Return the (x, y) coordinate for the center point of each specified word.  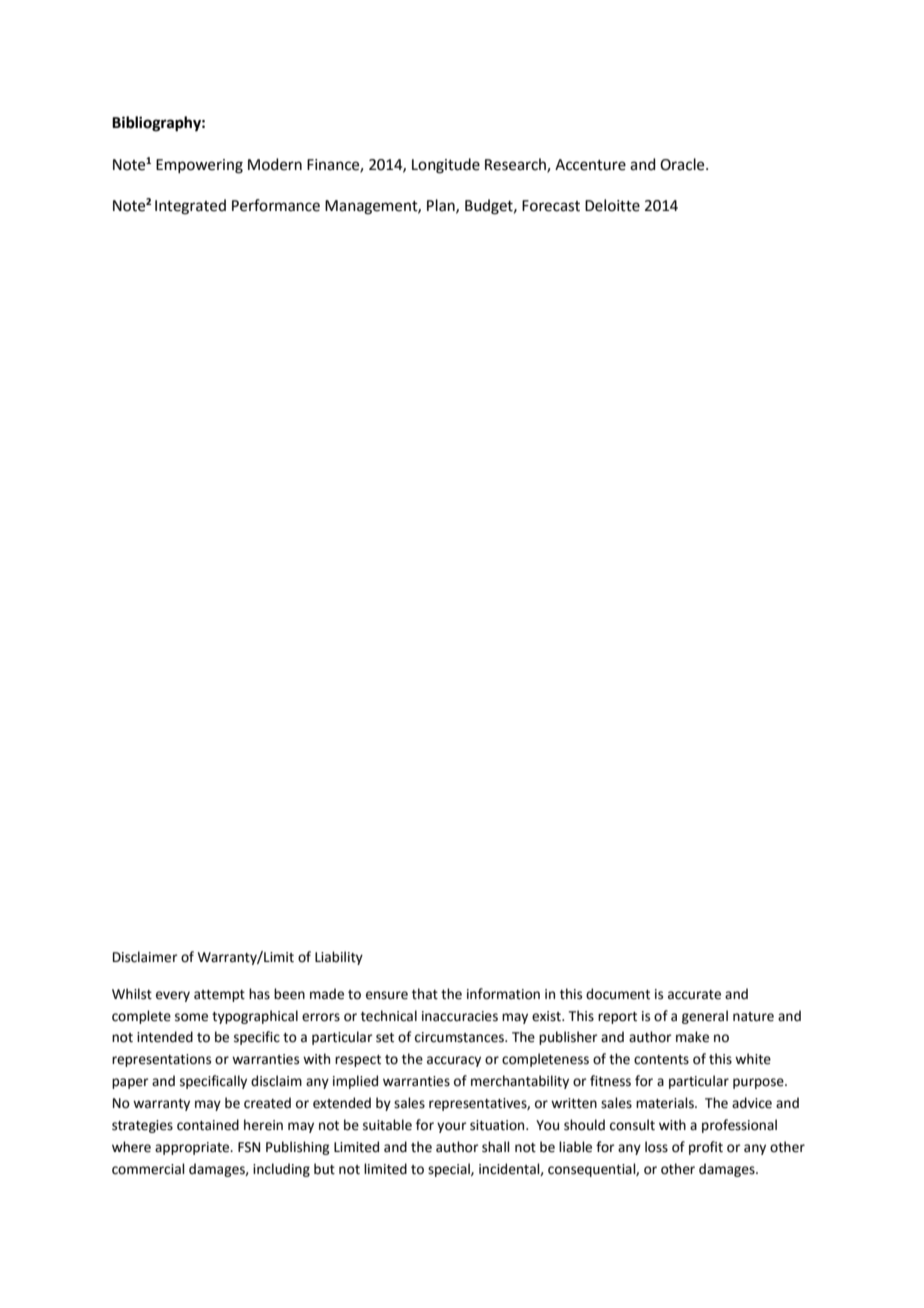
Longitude (446, 166)
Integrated (190, 207)
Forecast (551, 206)
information (503, 994)
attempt (219, 996)
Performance (276, 205)
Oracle (683, 164)
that (425, 994)
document (618, 994)
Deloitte (612, 205)
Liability (339, 958)
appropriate (193, 1148)
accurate (694, 995)
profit (706, 1148)
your (452, 1127)
